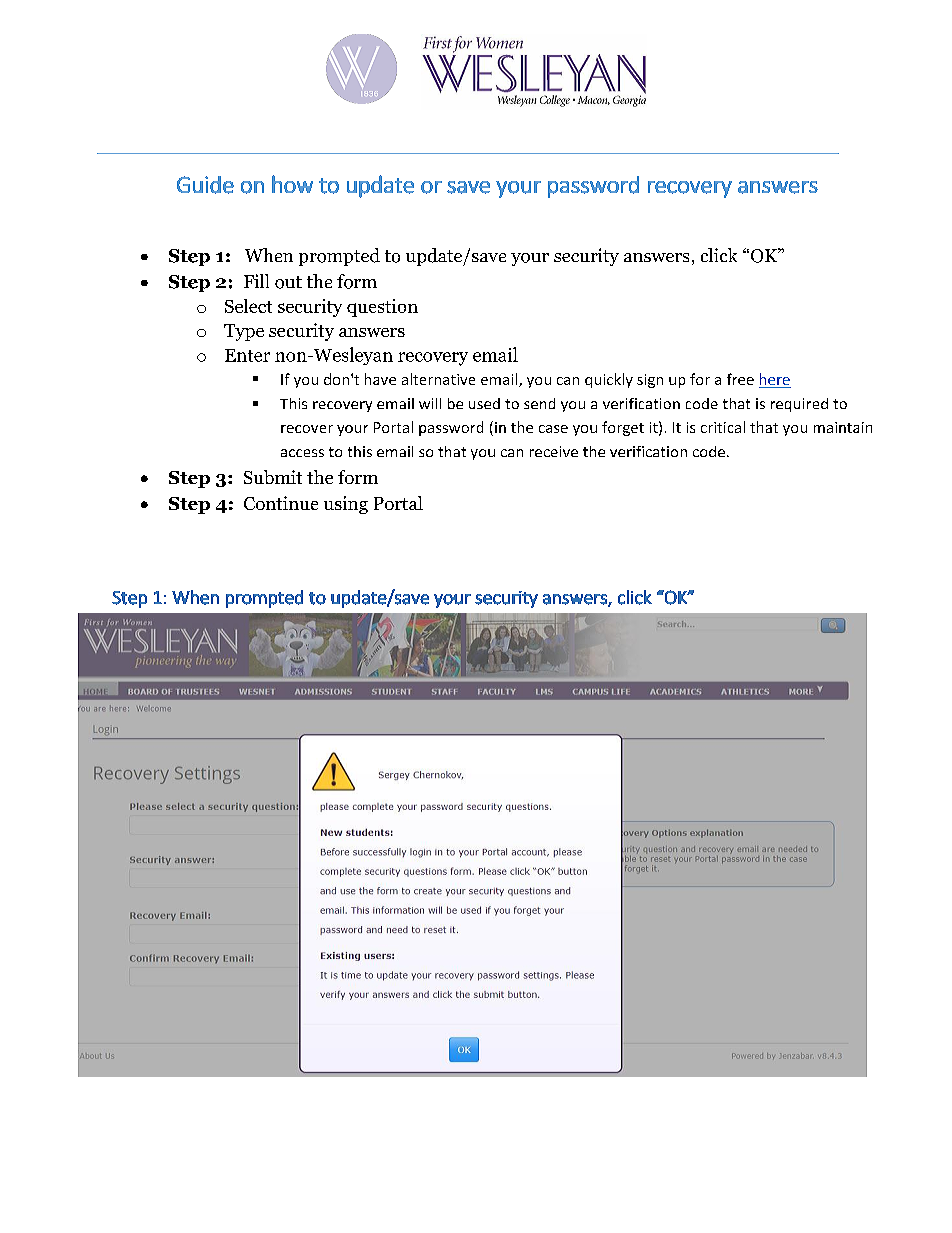 This image has width=952, height=1233. I want to click on critical, so click(723, 427).
